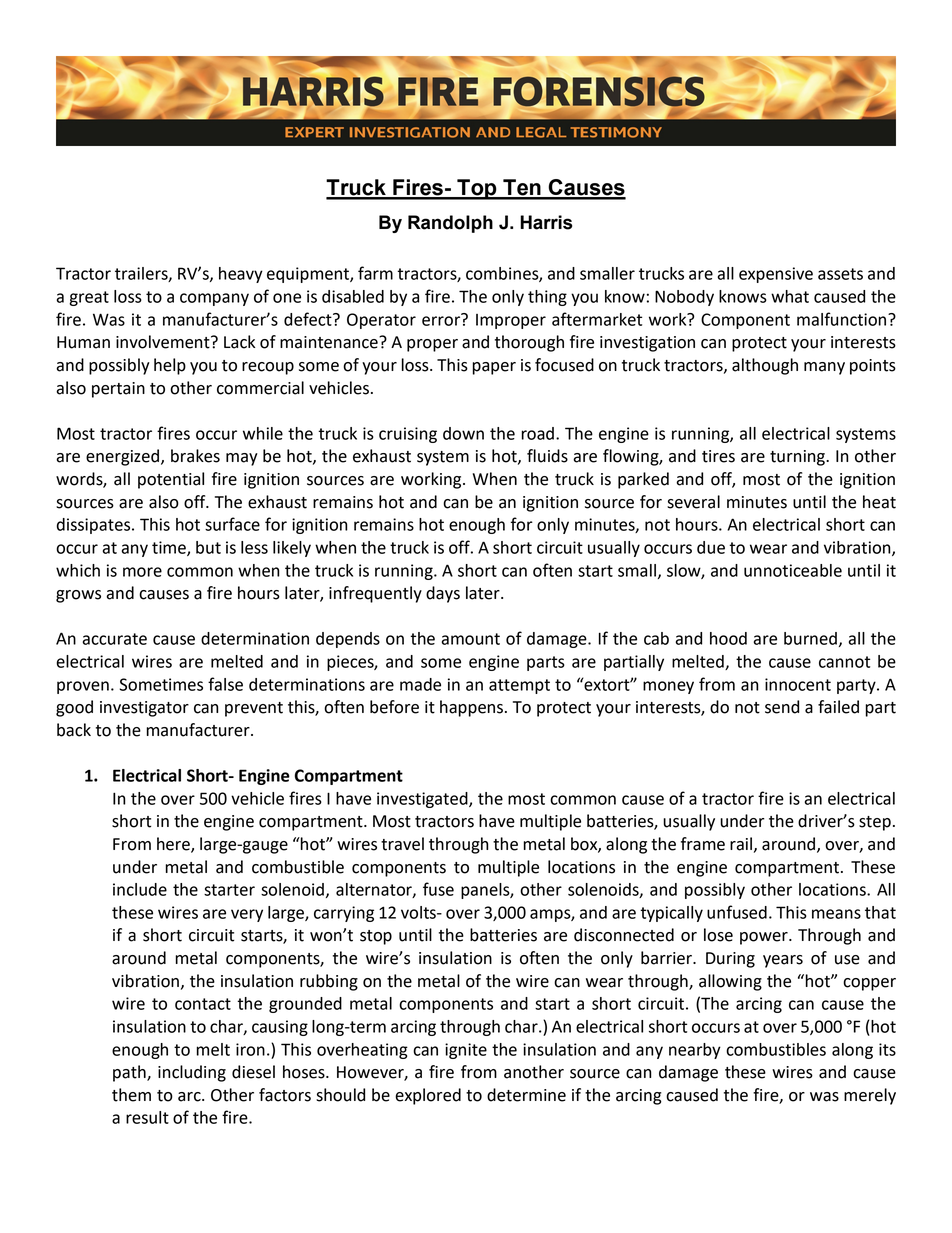 The width and height of the screenshot is (952, 1233). I want to click on explored, so click(428, 1096).
